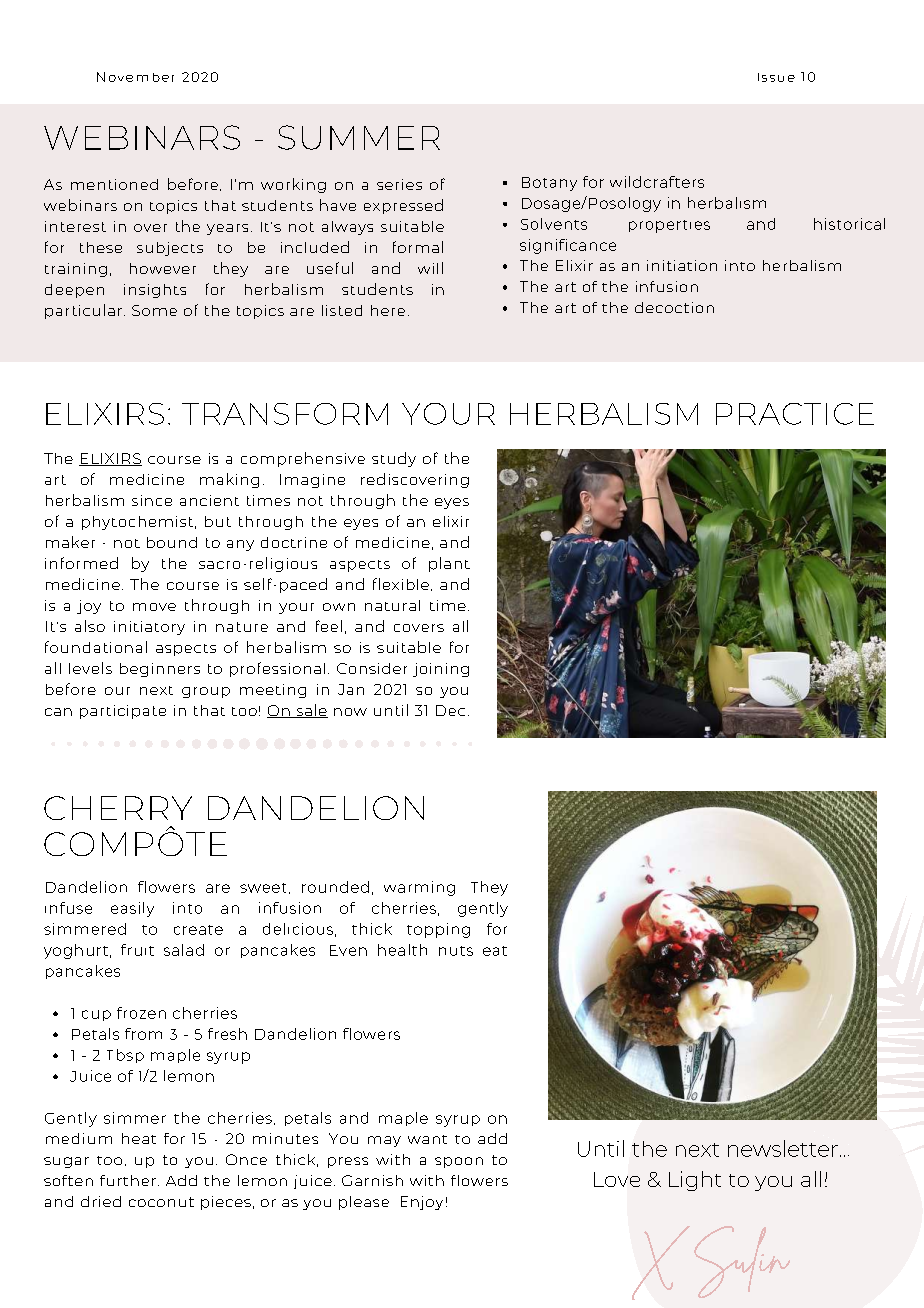 Image resolution: width=924 pixels, height=1308 pixels. What do you see at coordinates (359, 137) in the document?
I see `SUMMER` at bounding box center [359, 137].
